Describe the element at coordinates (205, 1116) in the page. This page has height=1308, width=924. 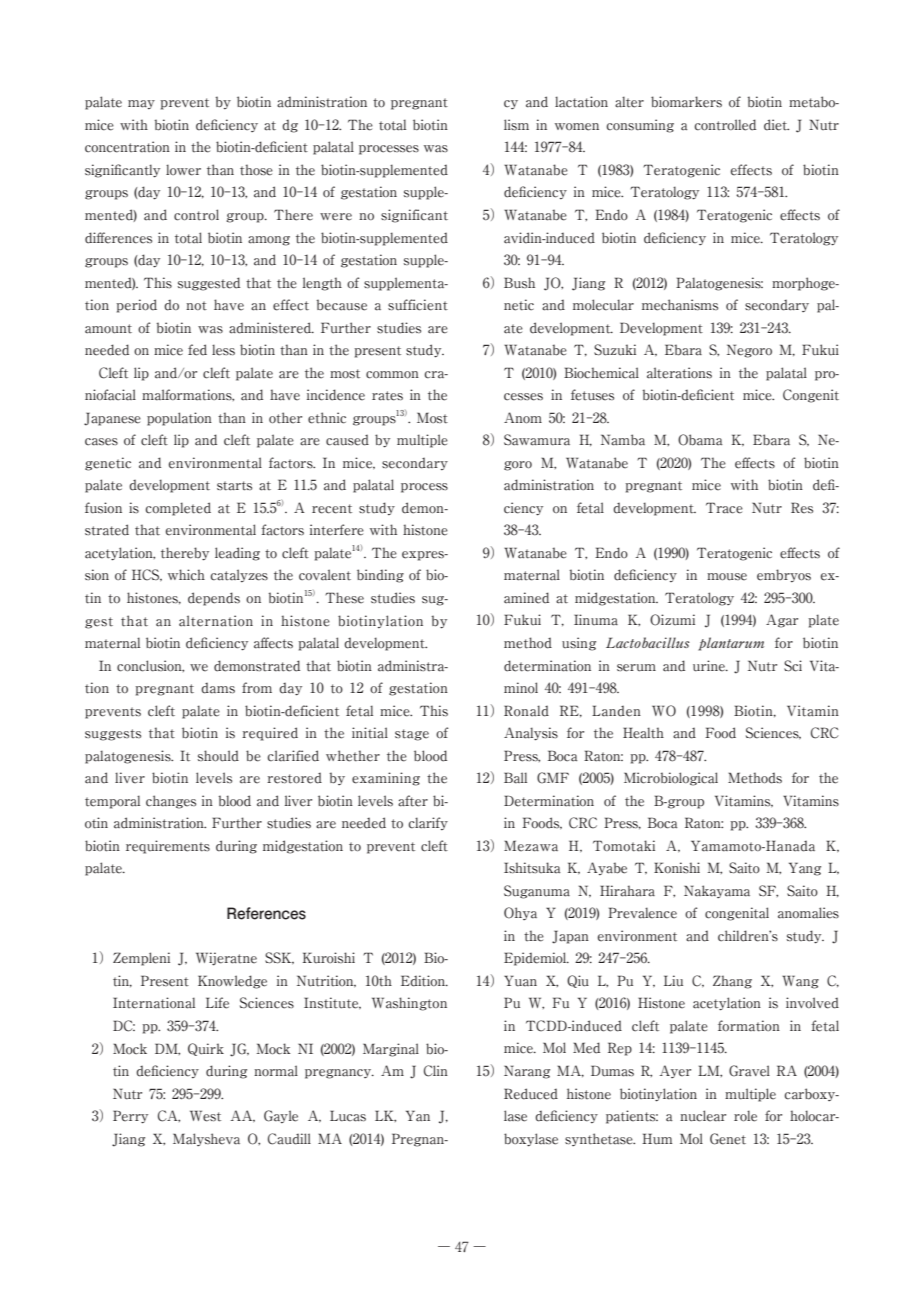
I see `West` at that location.
